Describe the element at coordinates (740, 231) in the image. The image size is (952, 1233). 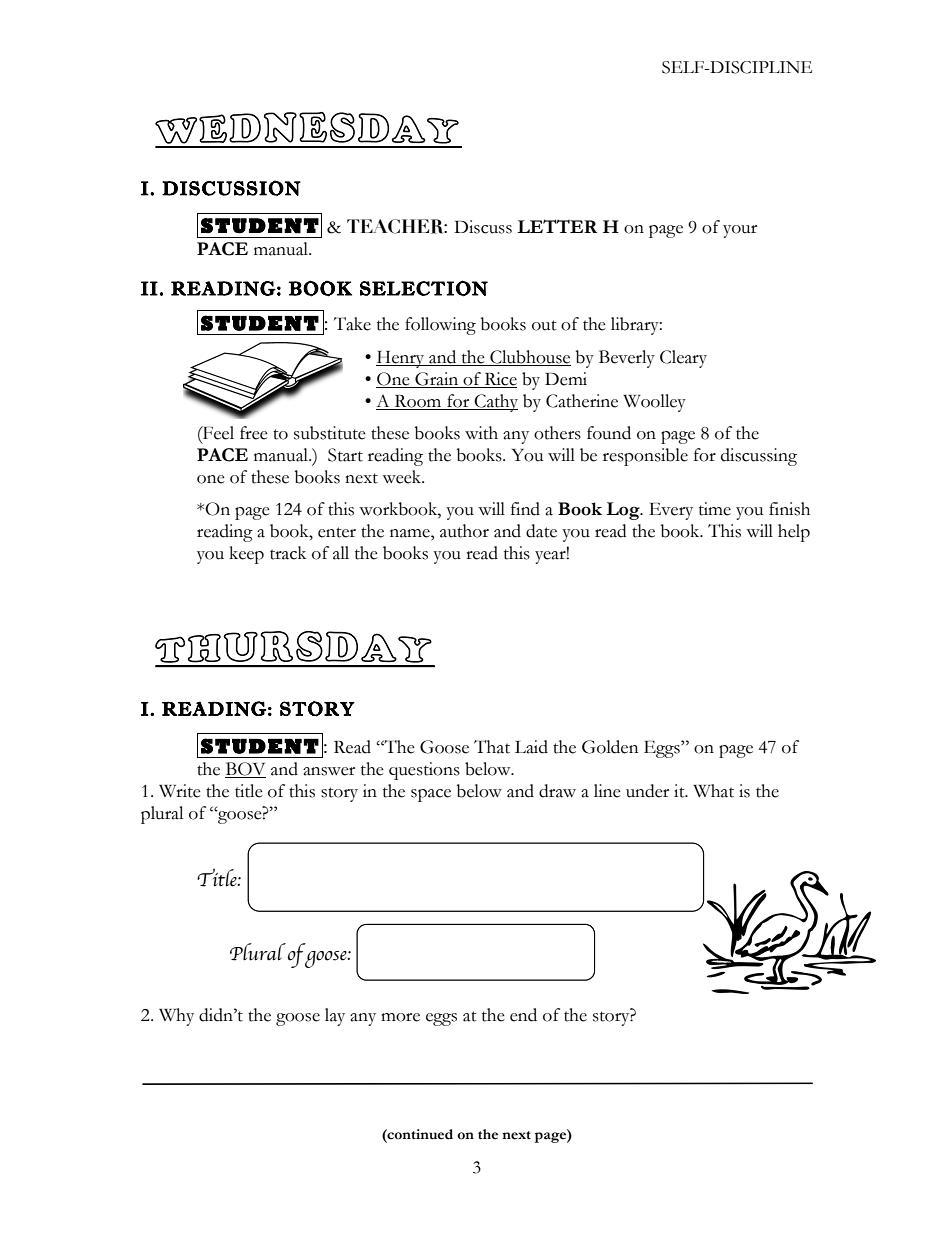
I see `your` at that location.
